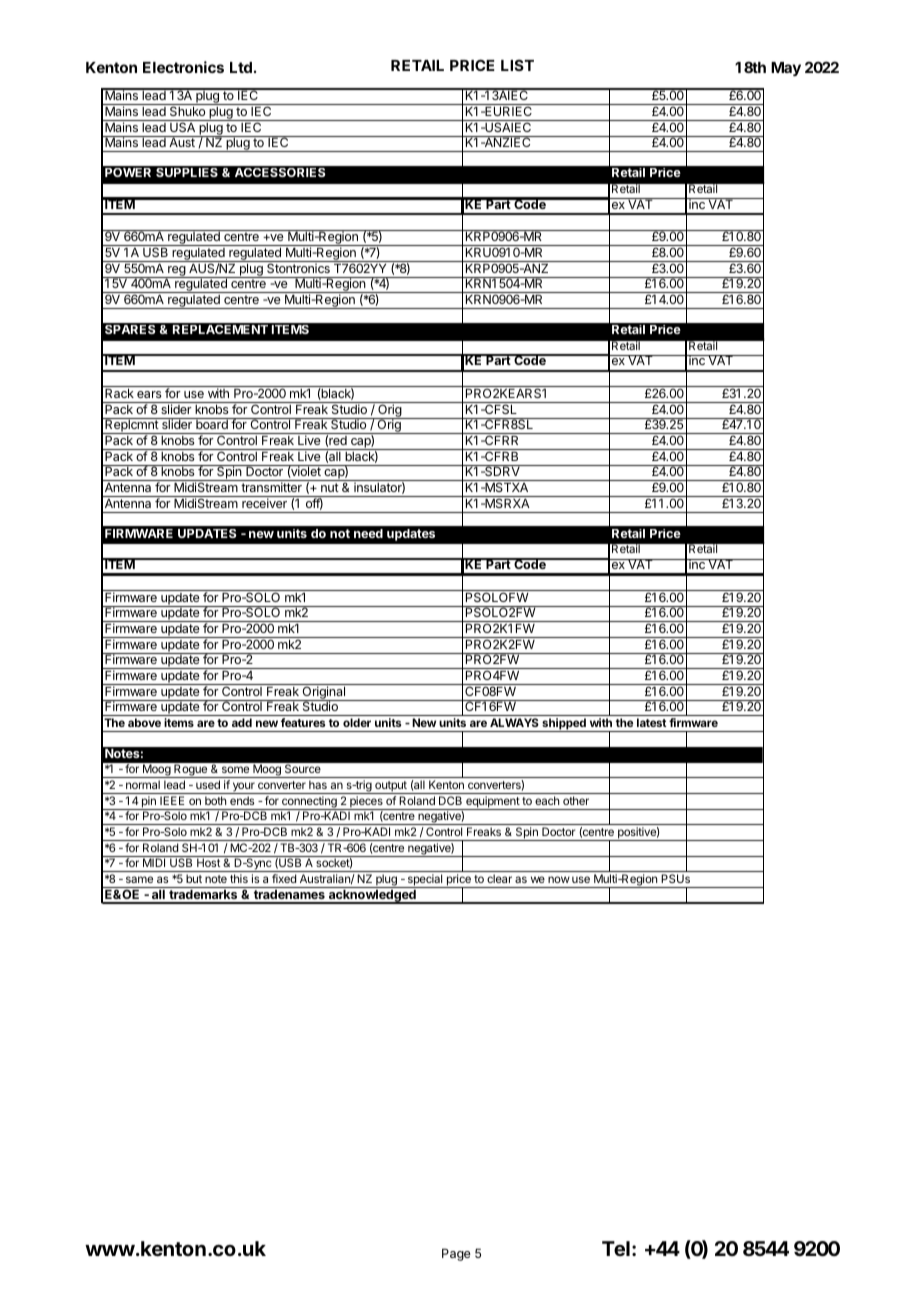 The height and width of the document is (1308, 924). What do you see at coordinates (368, 533) in the document?
I see `need` at bounding box center [368, 533].
